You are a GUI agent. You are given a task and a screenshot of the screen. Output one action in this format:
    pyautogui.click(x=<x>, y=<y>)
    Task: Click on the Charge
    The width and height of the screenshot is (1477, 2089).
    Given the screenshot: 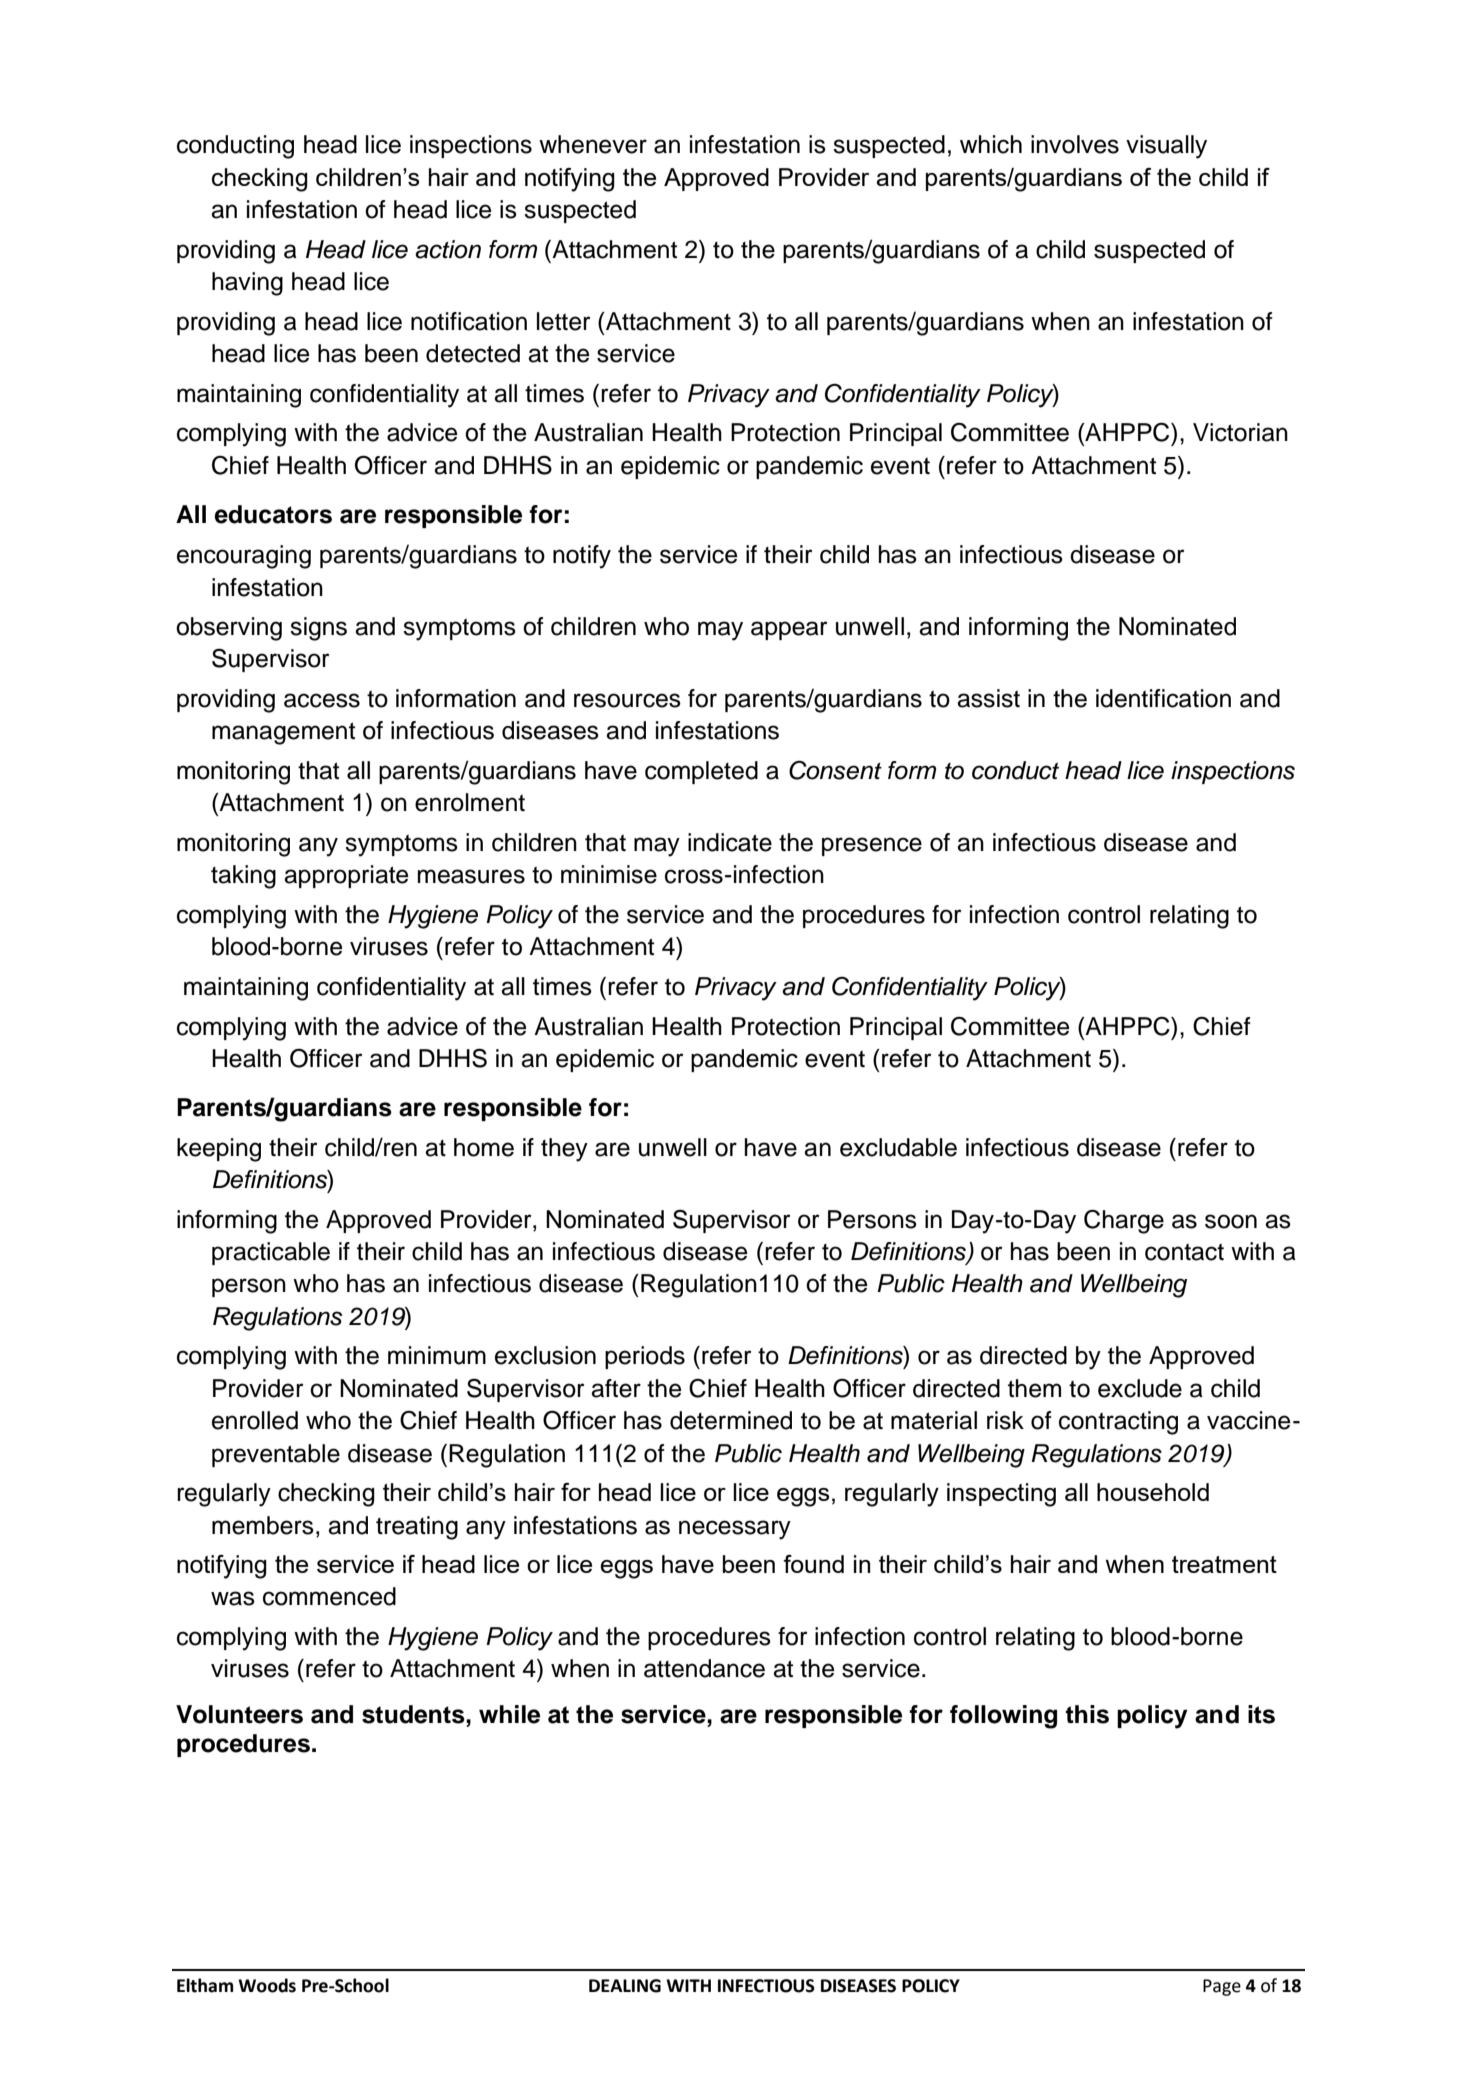 What is the action you would take?
    pyautogui.click(x=1124, y=1221)
